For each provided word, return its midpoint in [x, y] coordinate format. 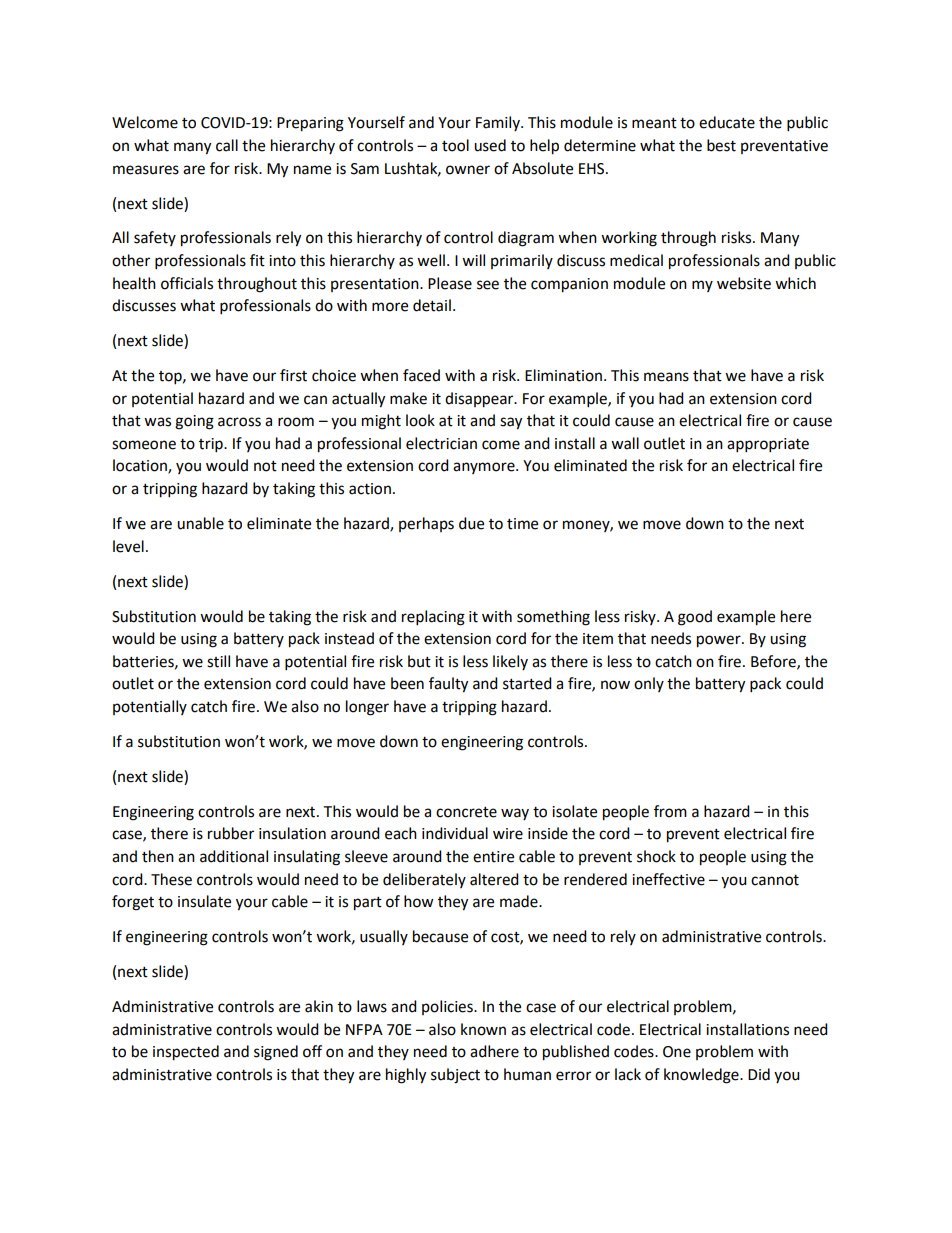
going [194, 422]
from [670, 811]
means [666, 377]
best [721, 145]
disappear [480, 400]
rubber [231, 833]
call [227, 145]
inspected [186, 1053]
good [695, 618]
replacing [433, 618]
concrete [466, 812]
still [218, 661]
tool [455, 145]
